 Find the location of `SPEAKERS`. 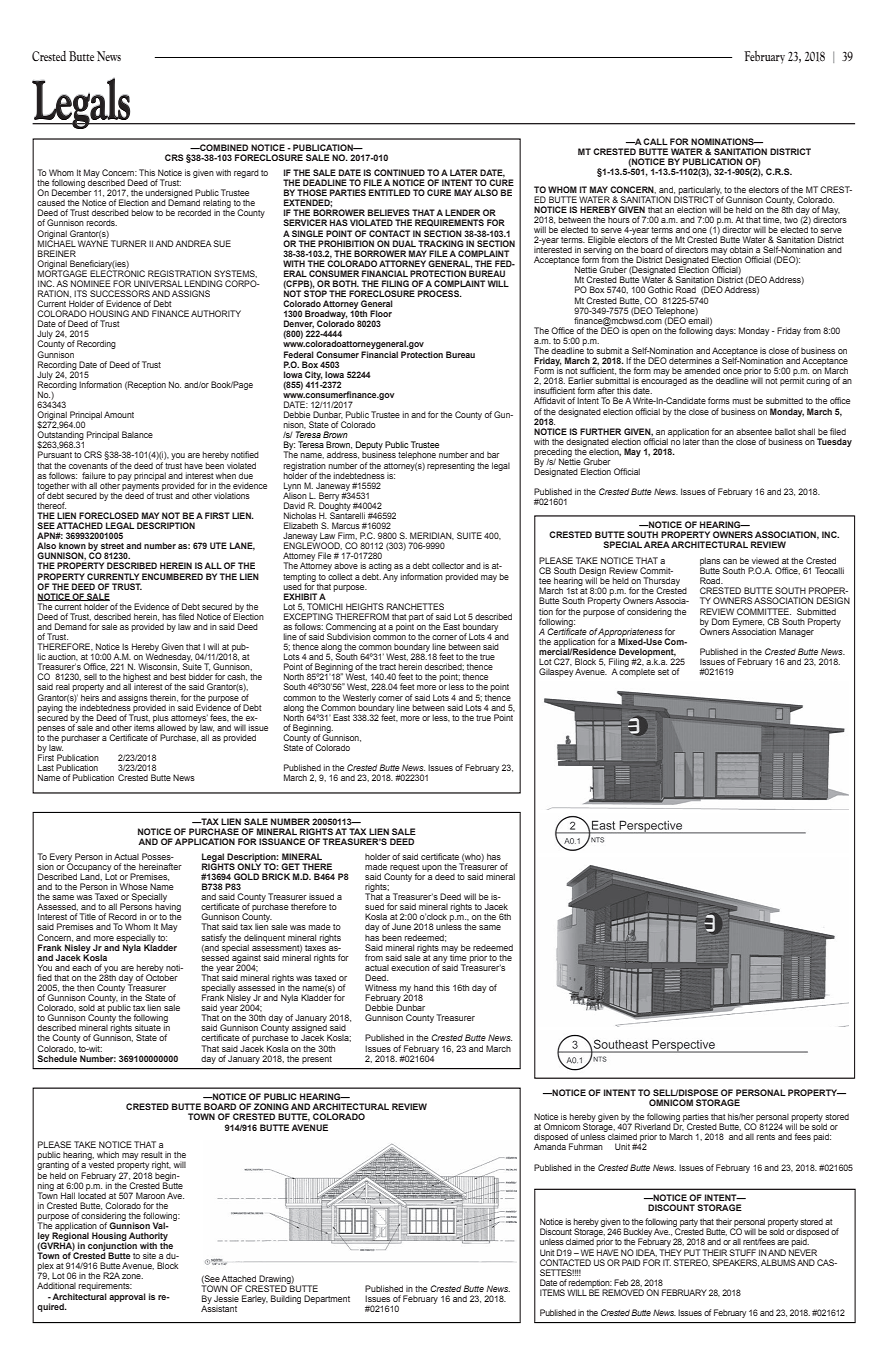

SPEAKERS is located at coordinates (735, 1263).
